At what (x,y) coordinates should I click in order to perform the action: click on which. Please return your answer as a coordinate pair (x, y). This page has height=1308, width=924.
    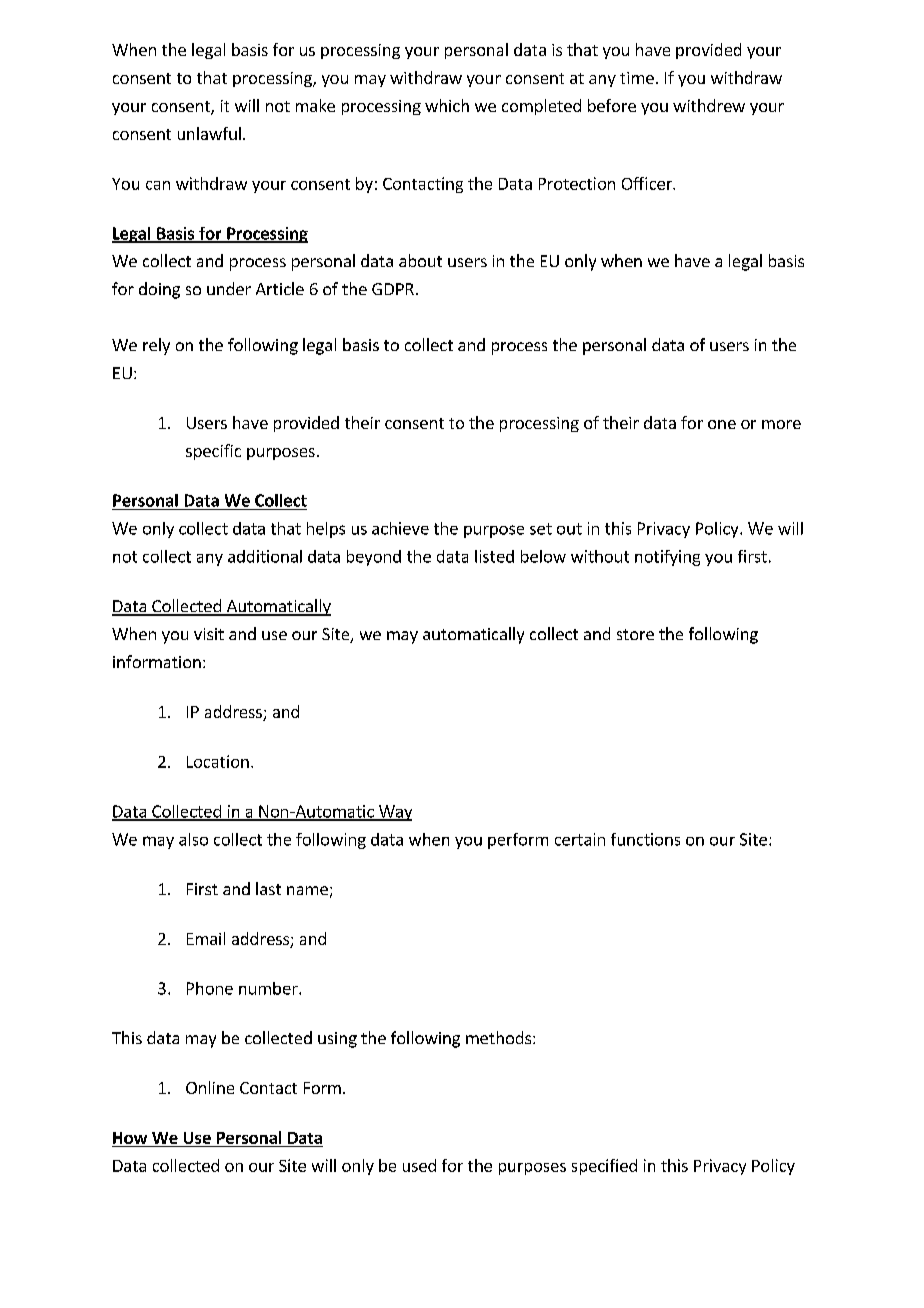
    Looking at the image, I should click on (447, 105).
